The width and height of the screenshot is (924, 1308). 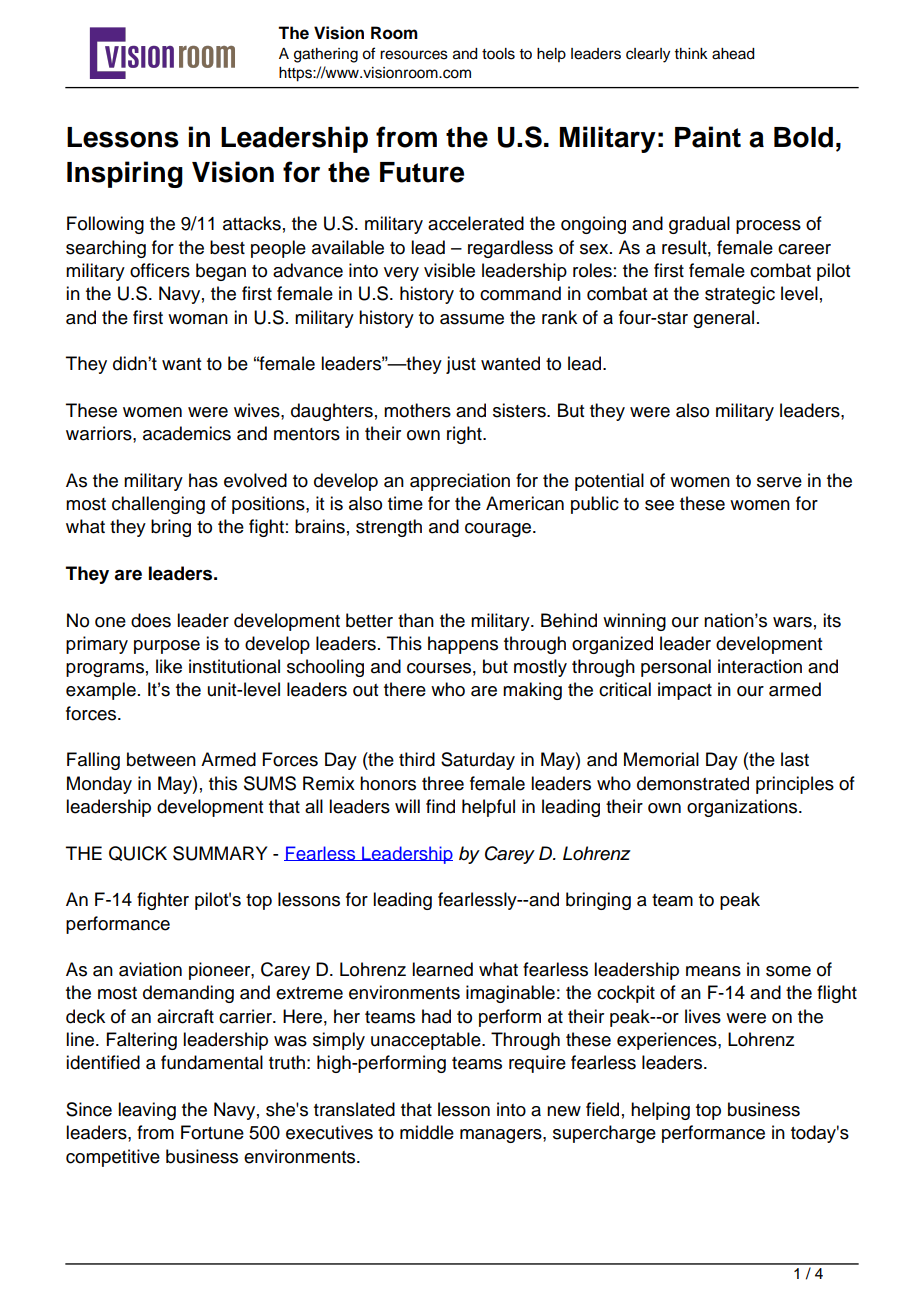 What do you see at coordinates (125, 174) in the screenshot?
I see `Inspiring` at bounding box center [125, 174].
